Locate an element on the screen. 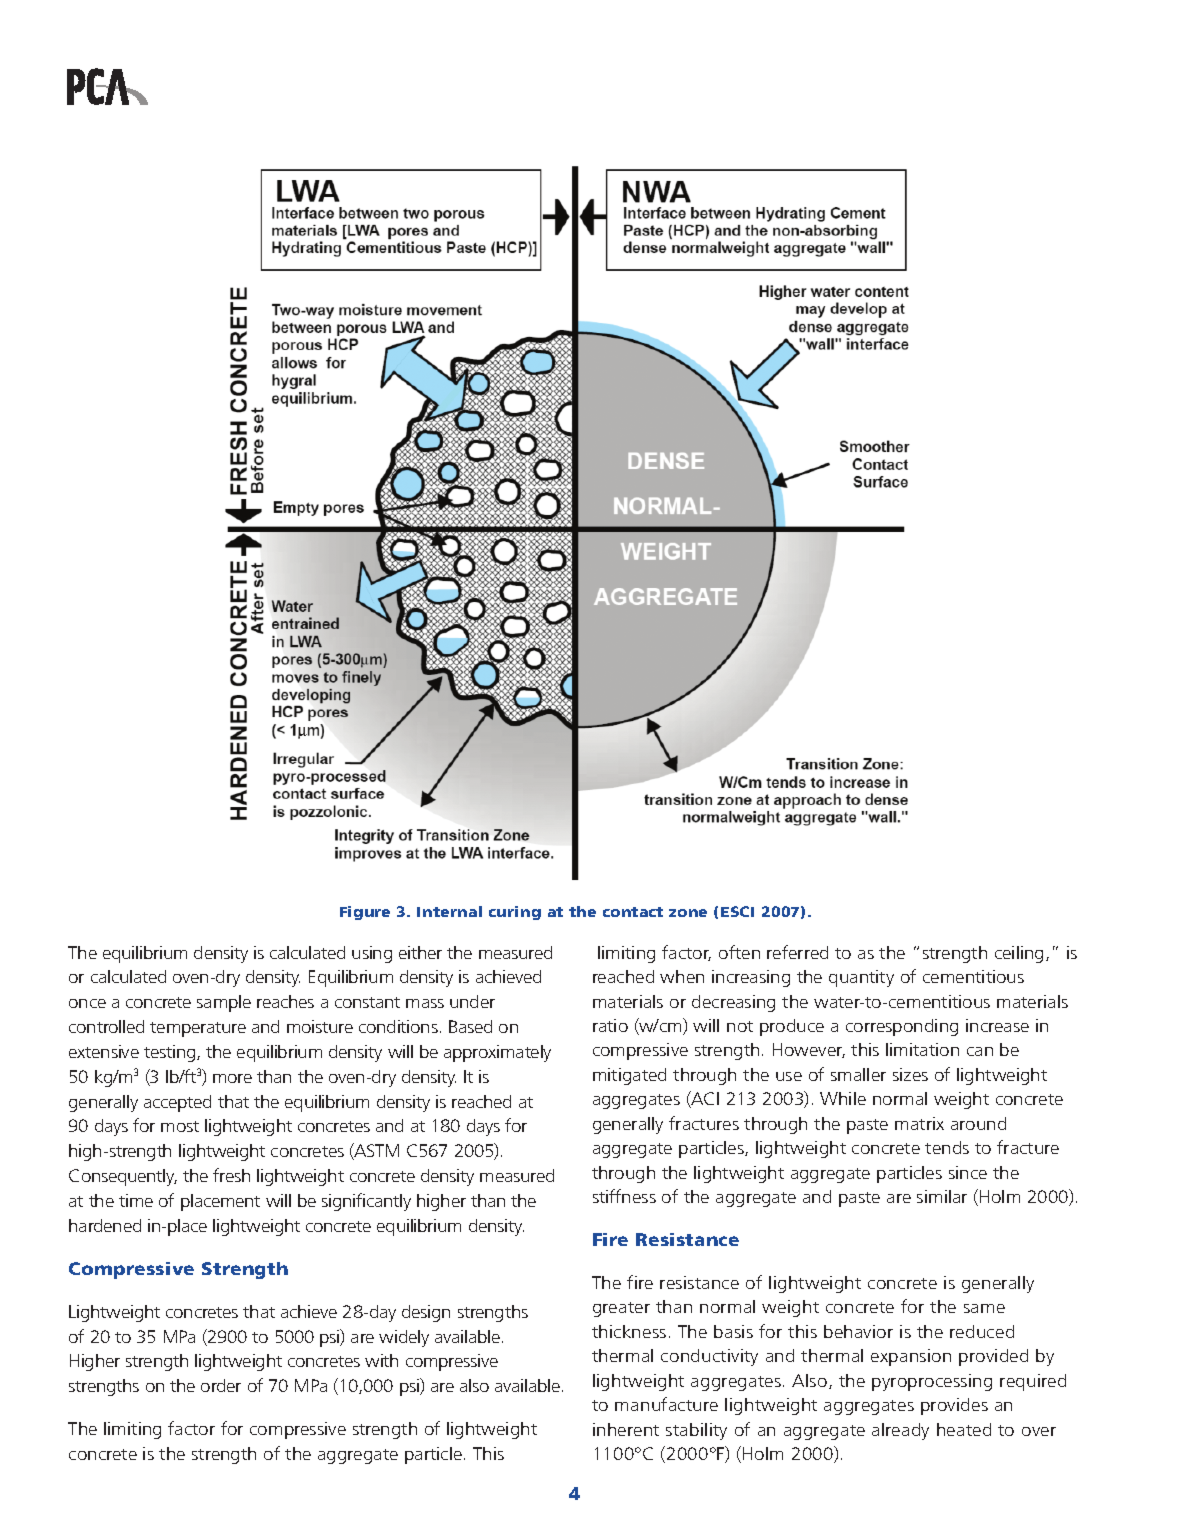  fresh is located at coordinates (231, 1175).
